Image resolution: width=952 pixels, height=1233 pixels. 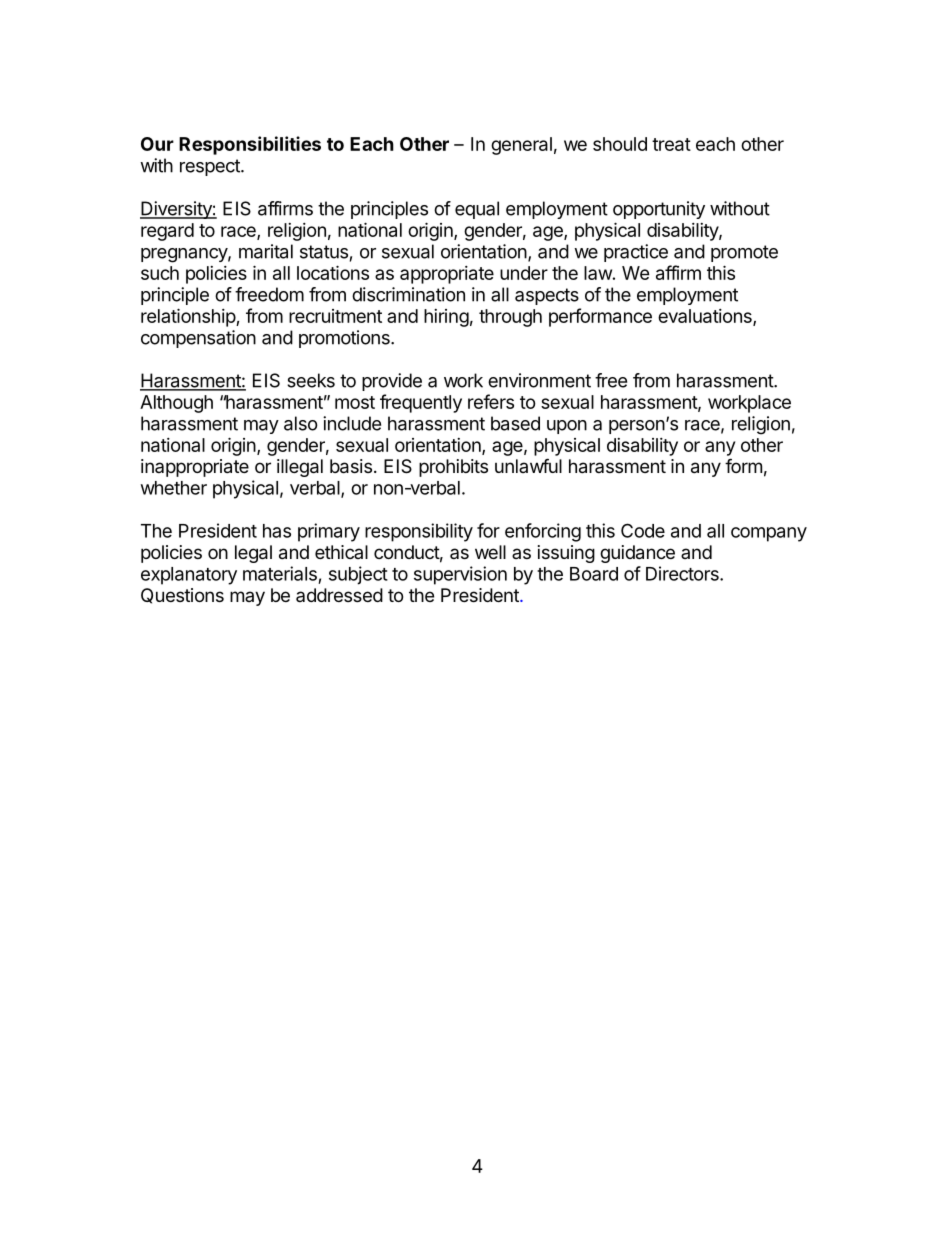 I want to click on based, so click(x=515, y=423).
